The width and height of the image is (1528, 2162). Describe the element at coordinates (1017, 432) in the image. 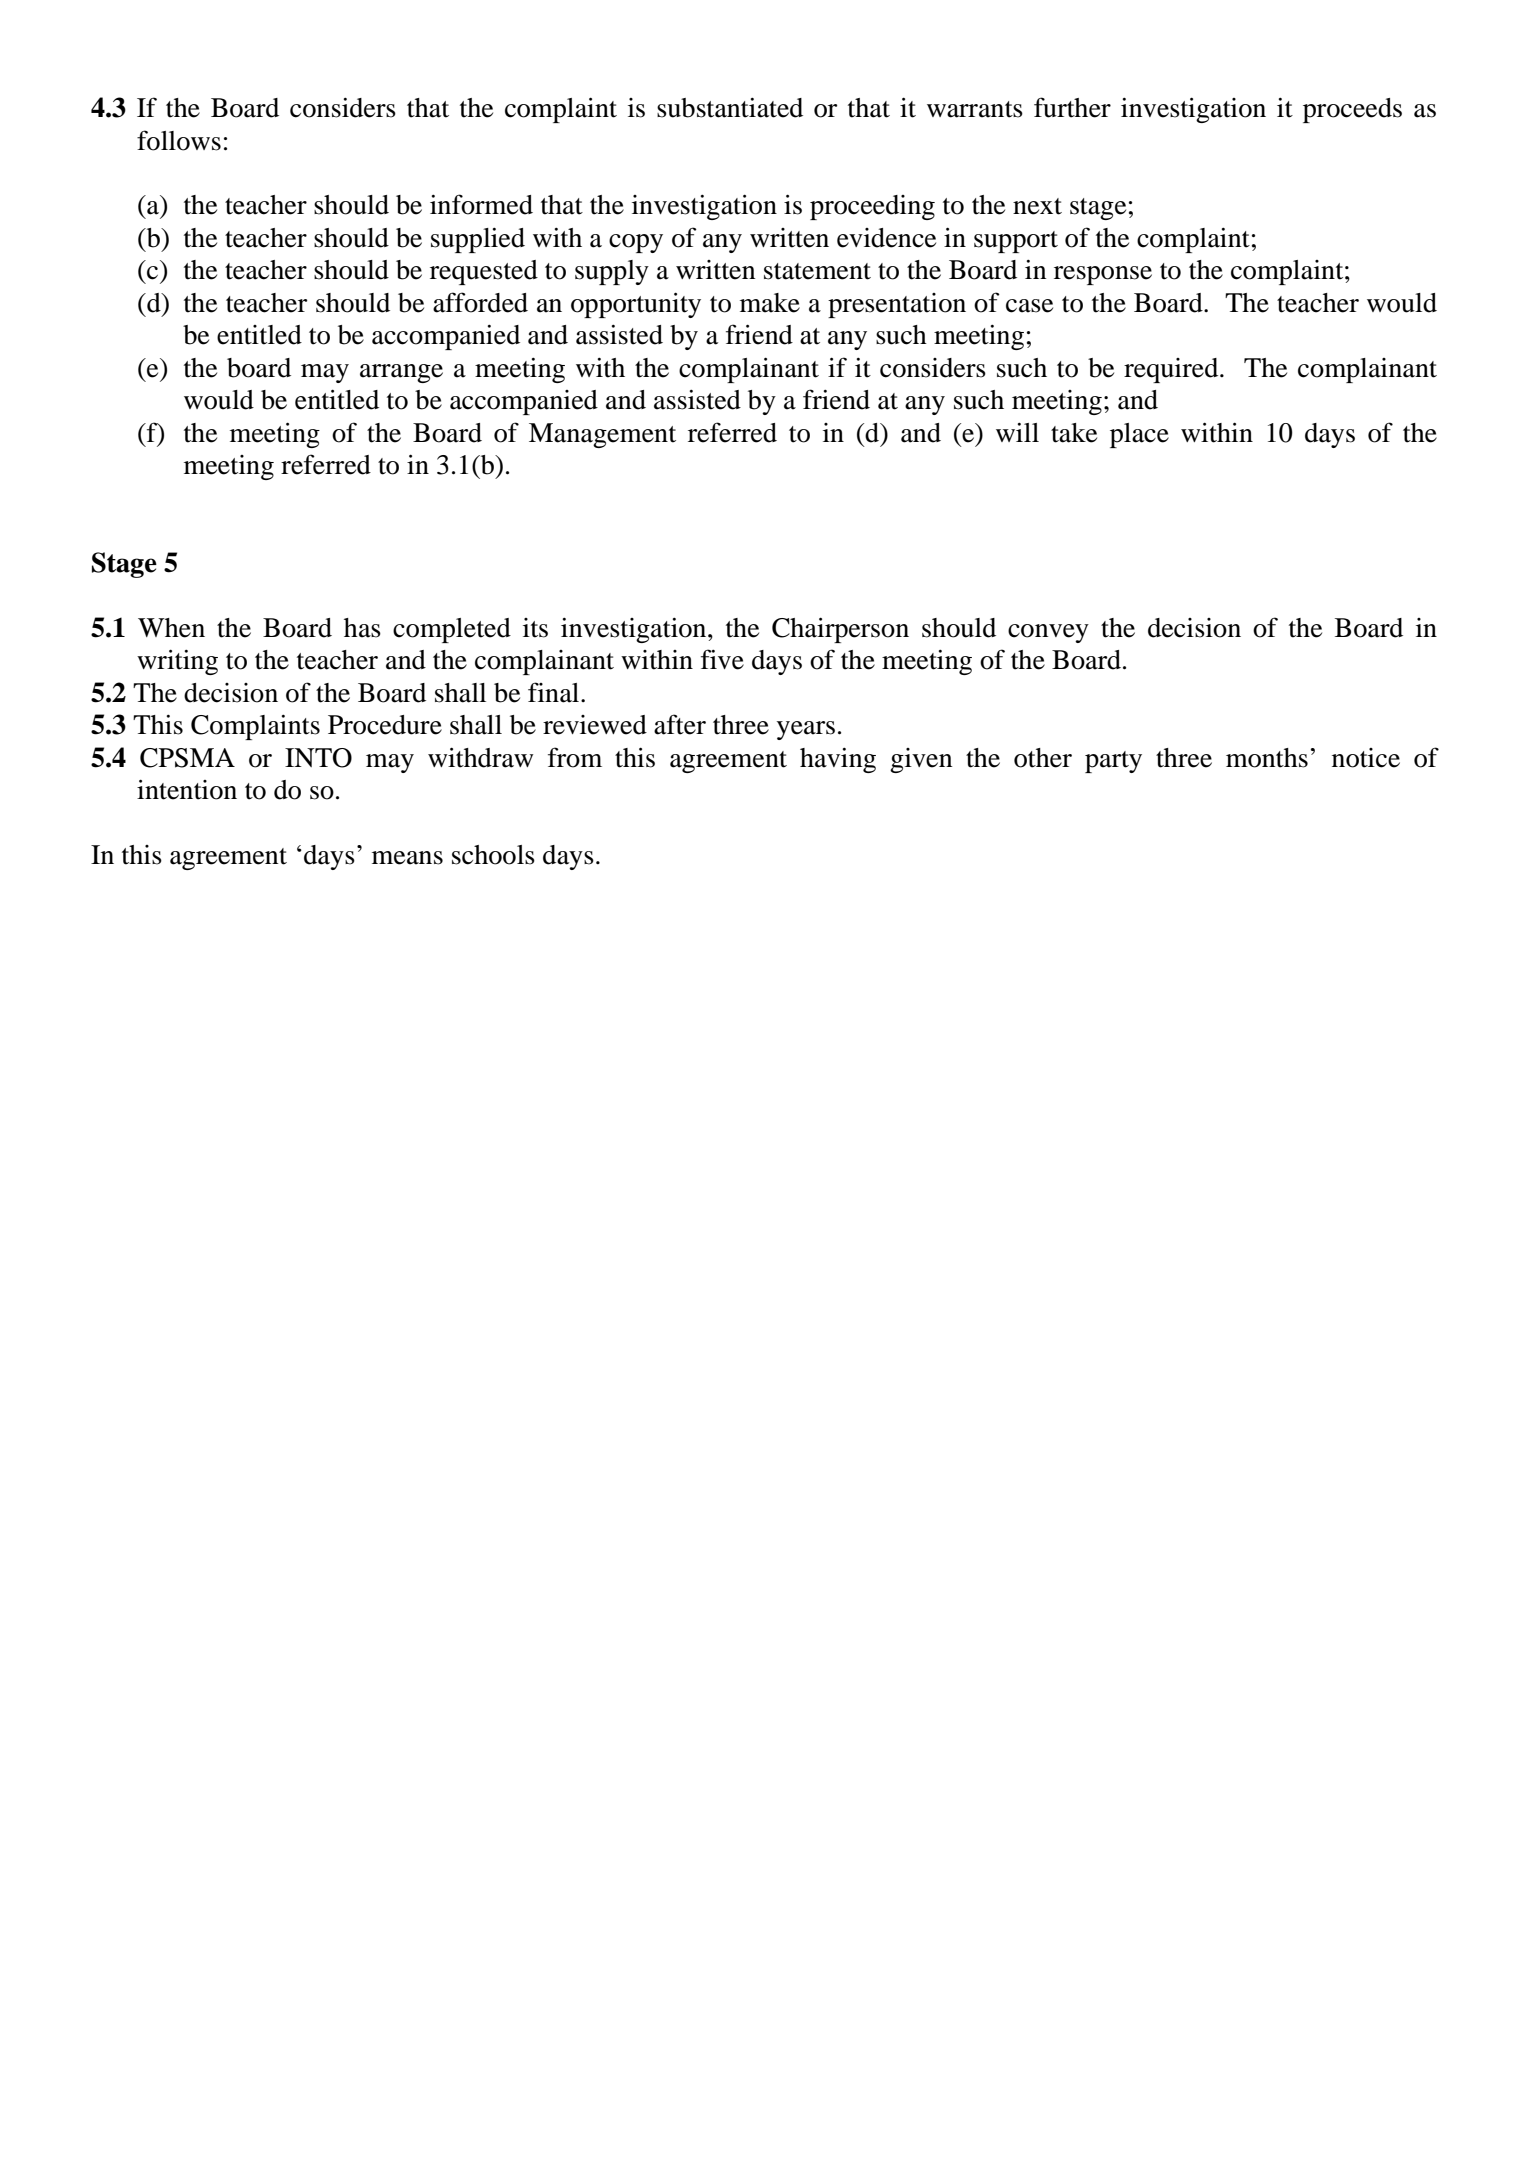

I see `will` at that location.
